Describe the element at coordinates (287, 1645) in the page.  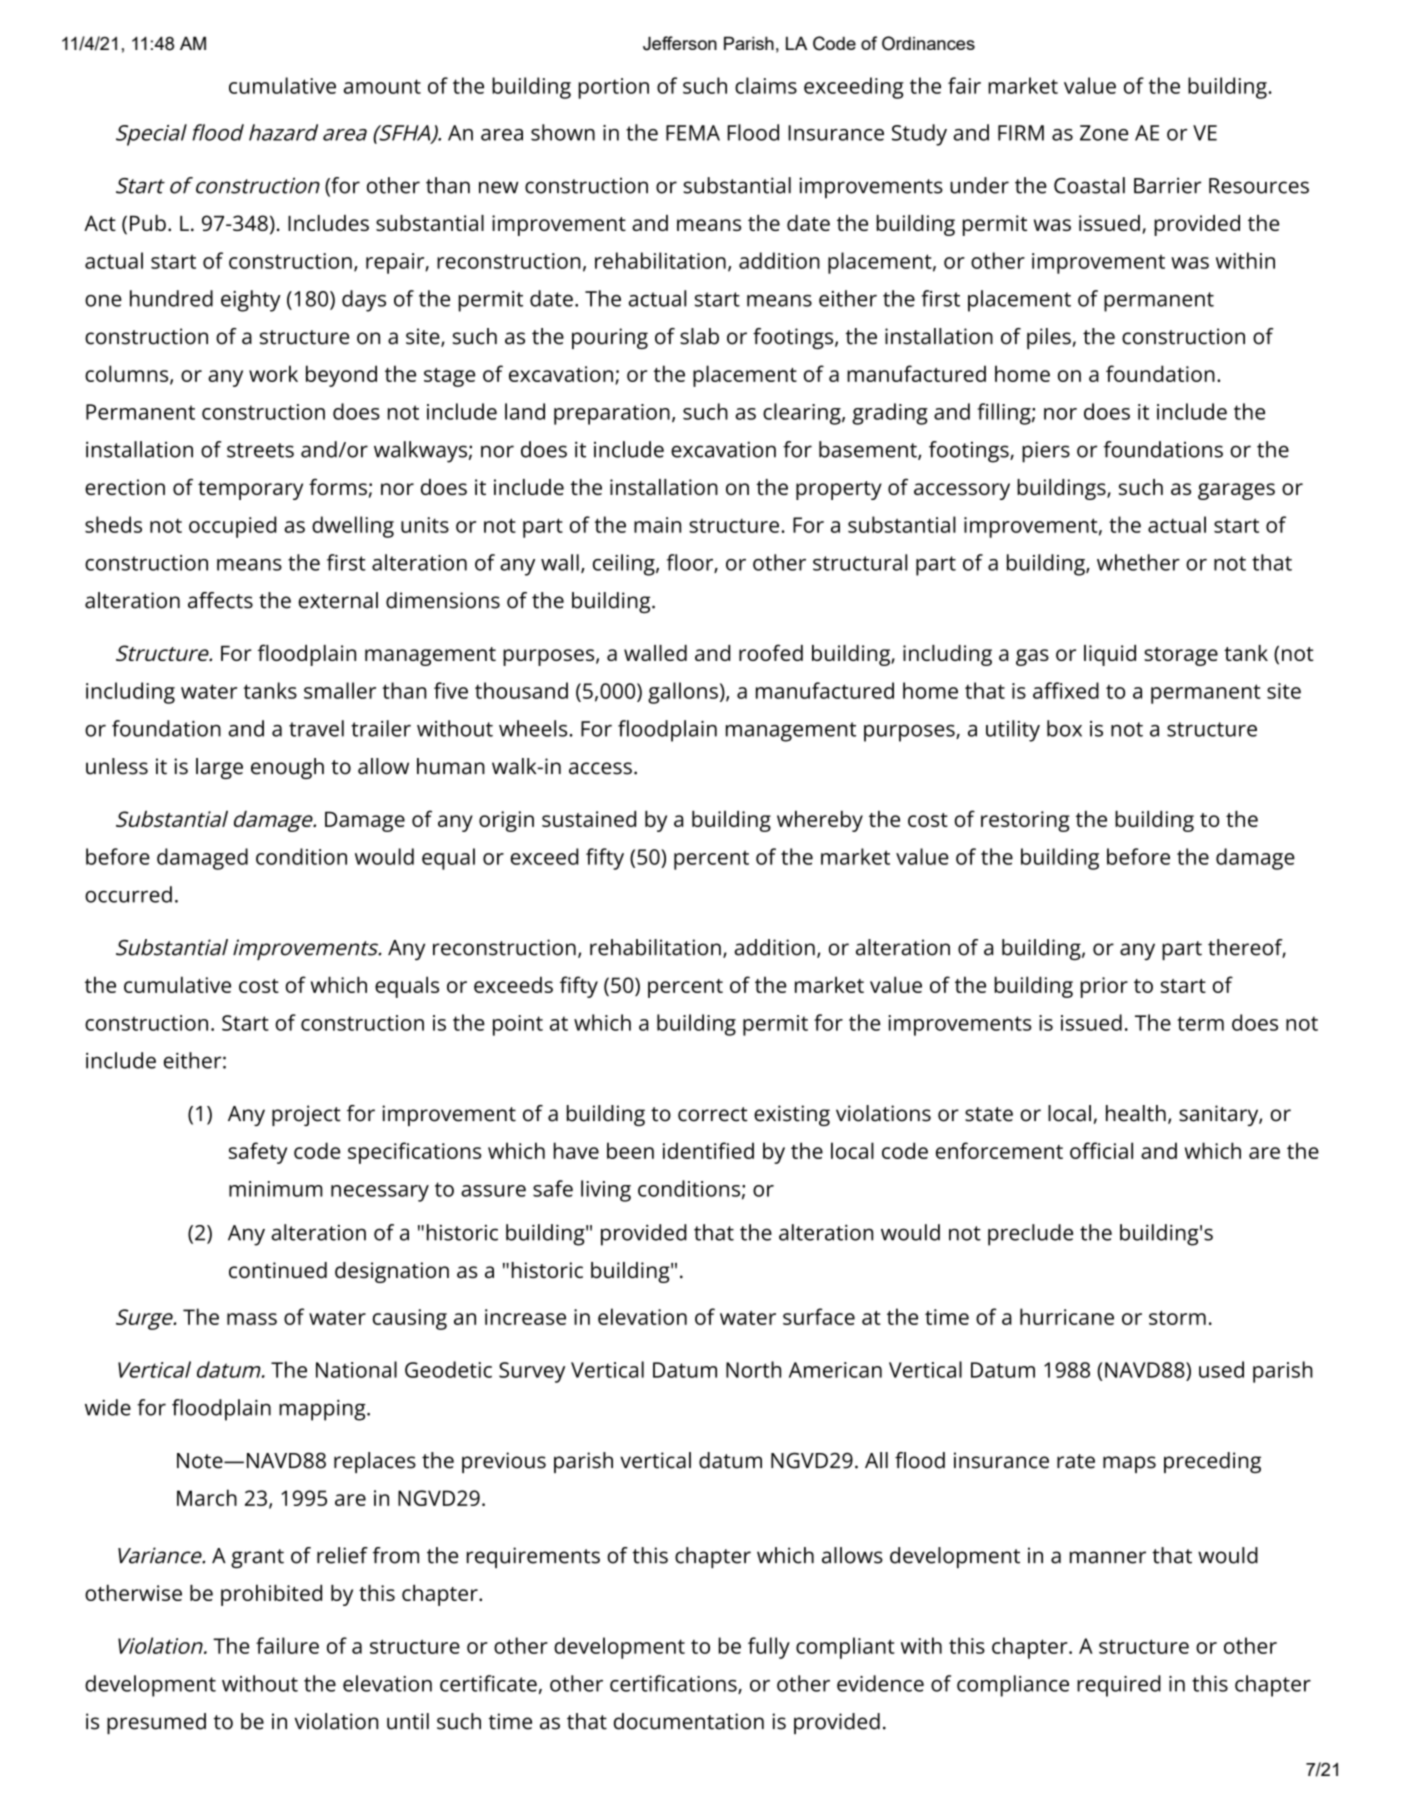
I see `failure` at that location.
